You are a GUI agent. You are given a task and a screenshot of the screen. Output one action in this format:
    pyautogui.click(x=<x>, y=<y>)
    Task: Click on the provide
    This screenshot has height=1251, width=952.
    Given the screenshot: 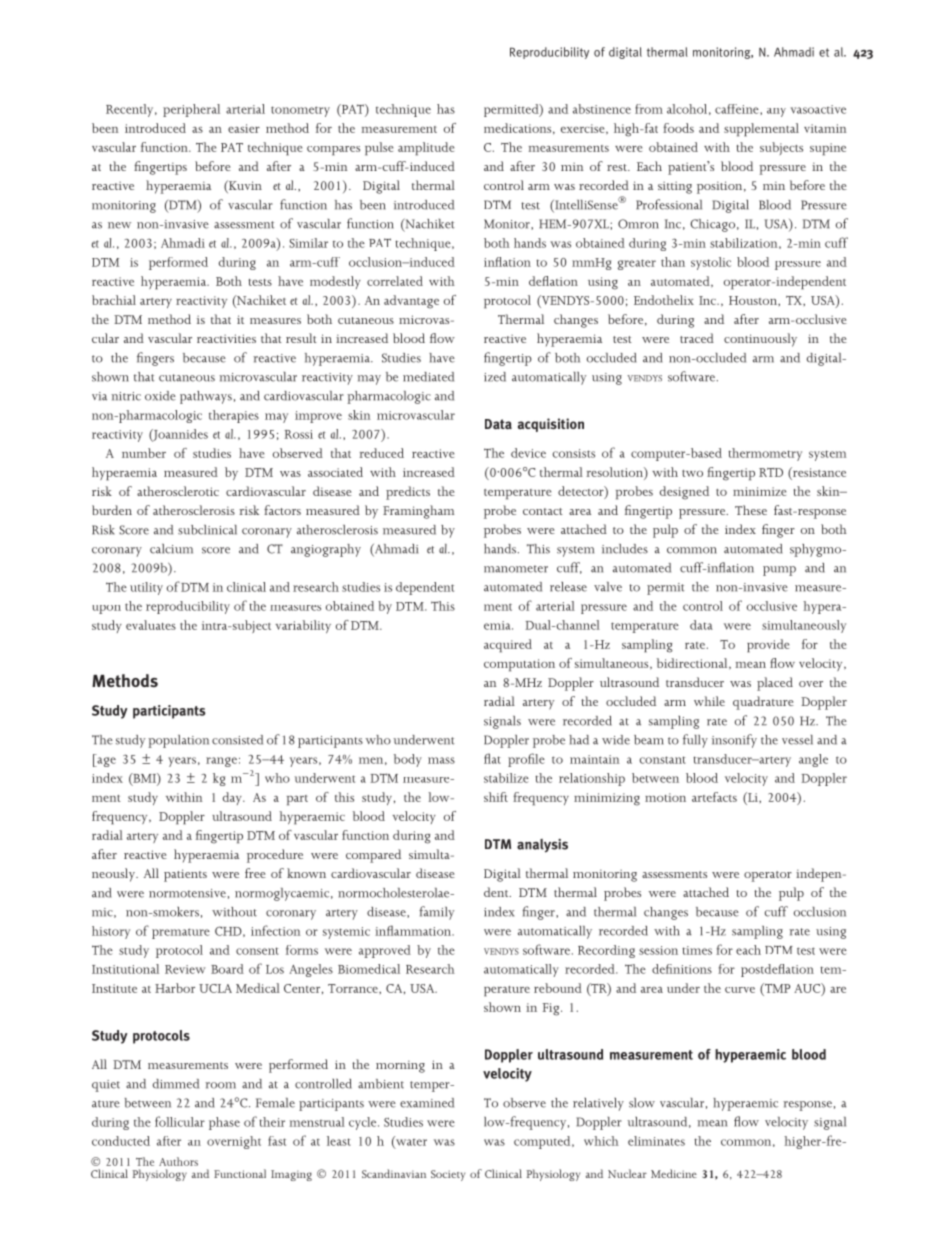 What is the action you would take?
    pyautogui.click(x=768, y=646)
